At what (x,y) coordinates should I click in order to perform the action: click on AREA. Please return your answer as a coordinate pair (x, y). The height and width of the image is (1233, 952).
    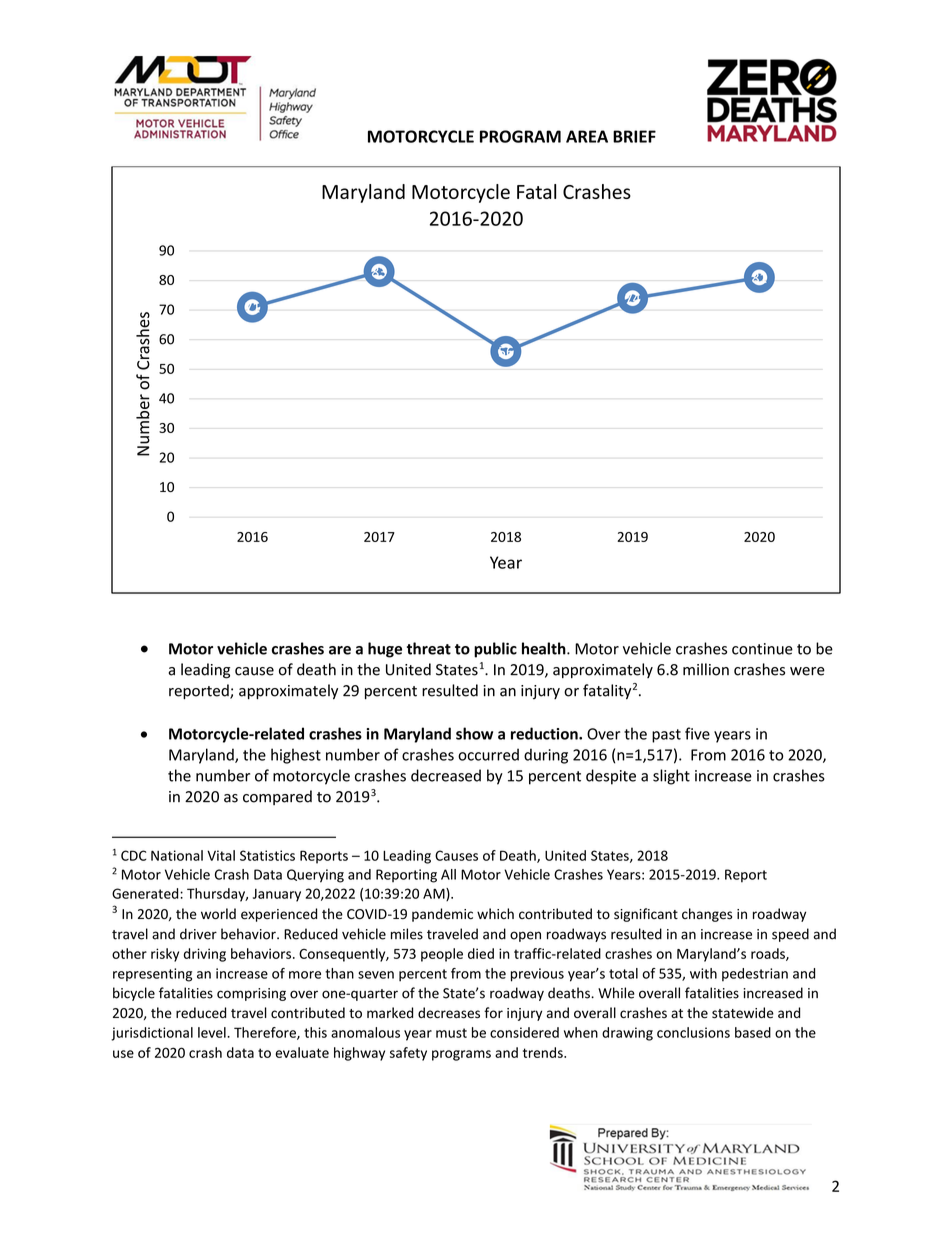
    Looking at the image, I should click on (587, 136).
